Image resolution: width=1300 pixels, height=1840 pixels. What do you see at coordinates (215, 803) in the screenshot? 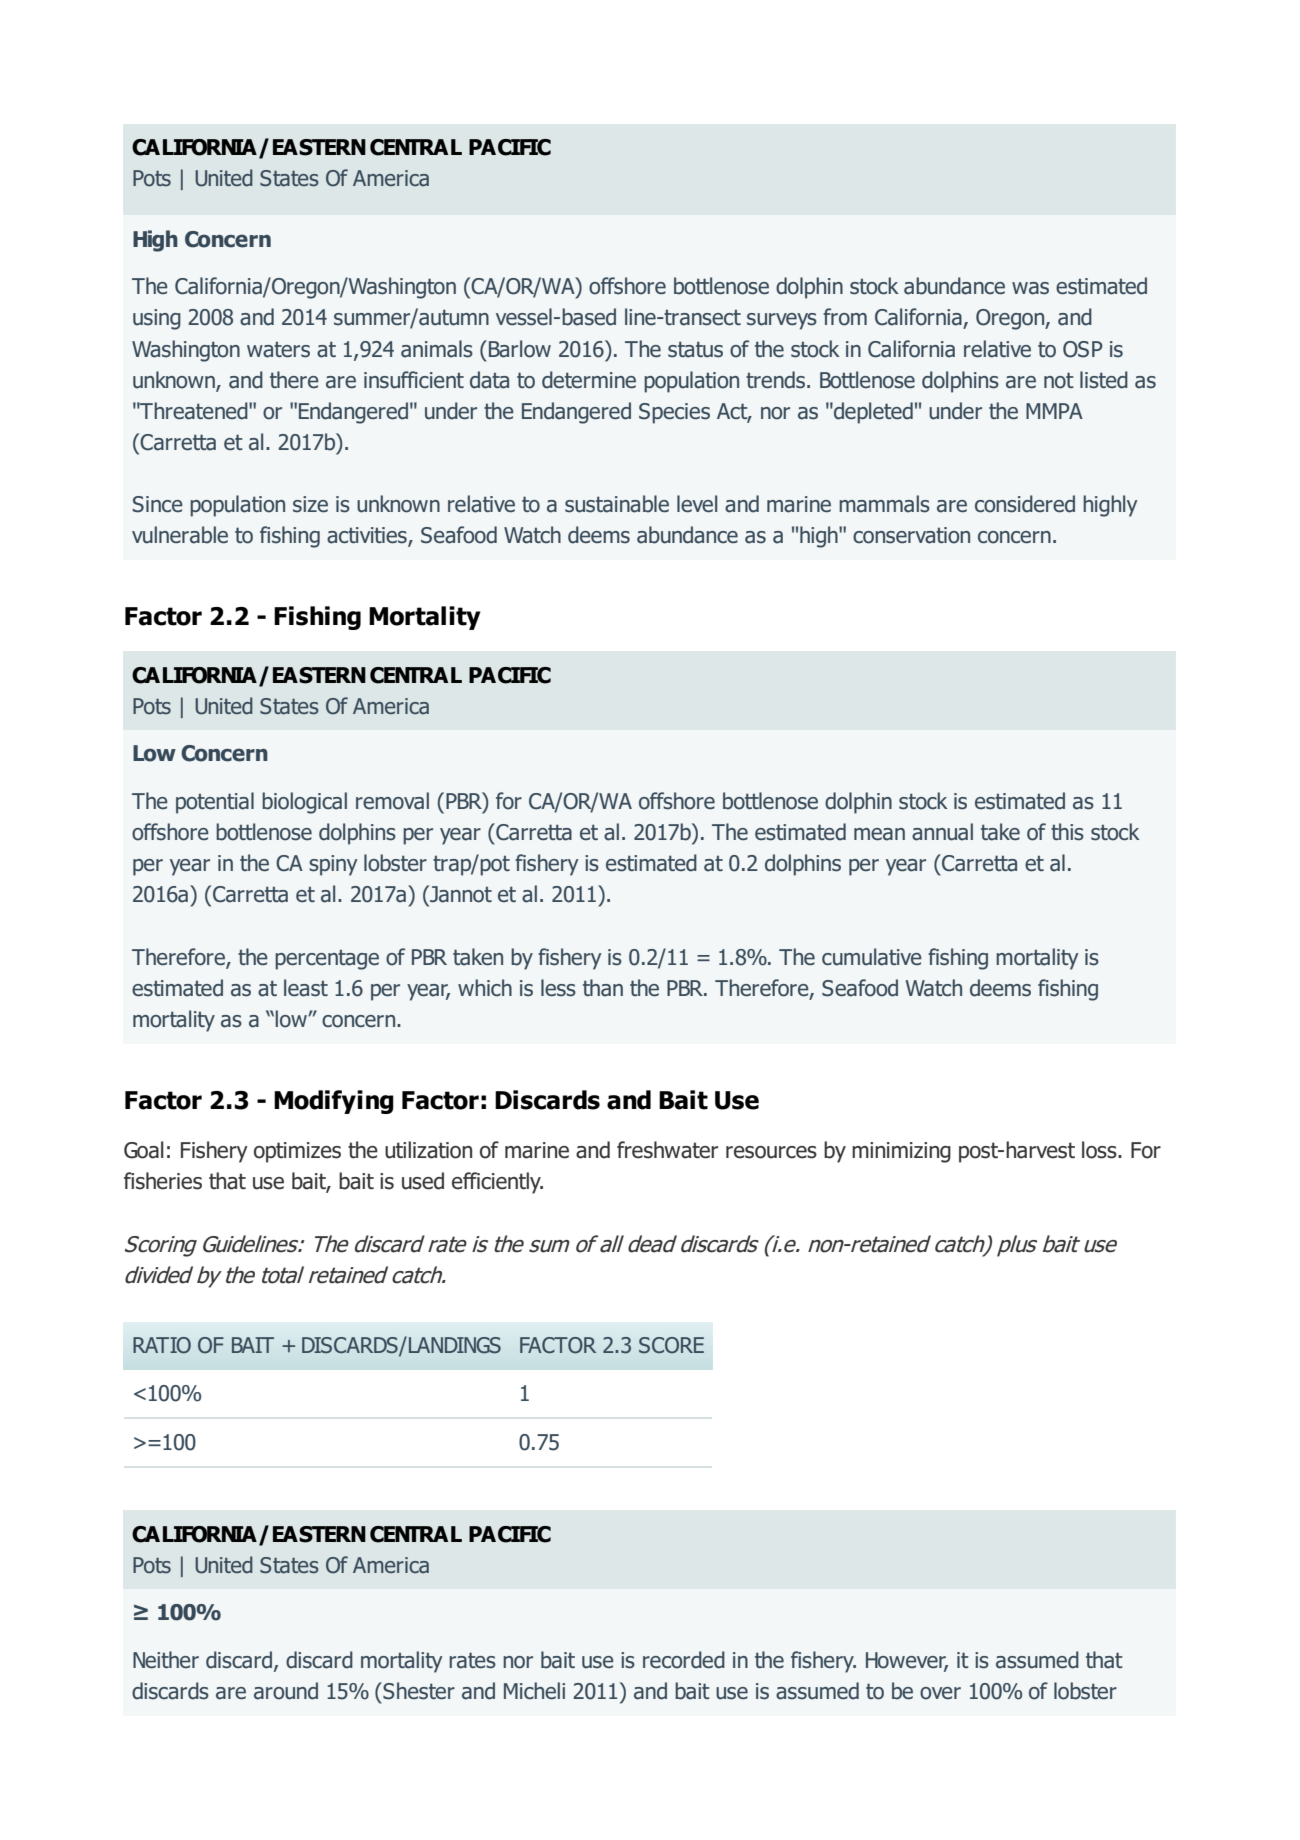
I see `potential` at bounding box center [215, 803].
